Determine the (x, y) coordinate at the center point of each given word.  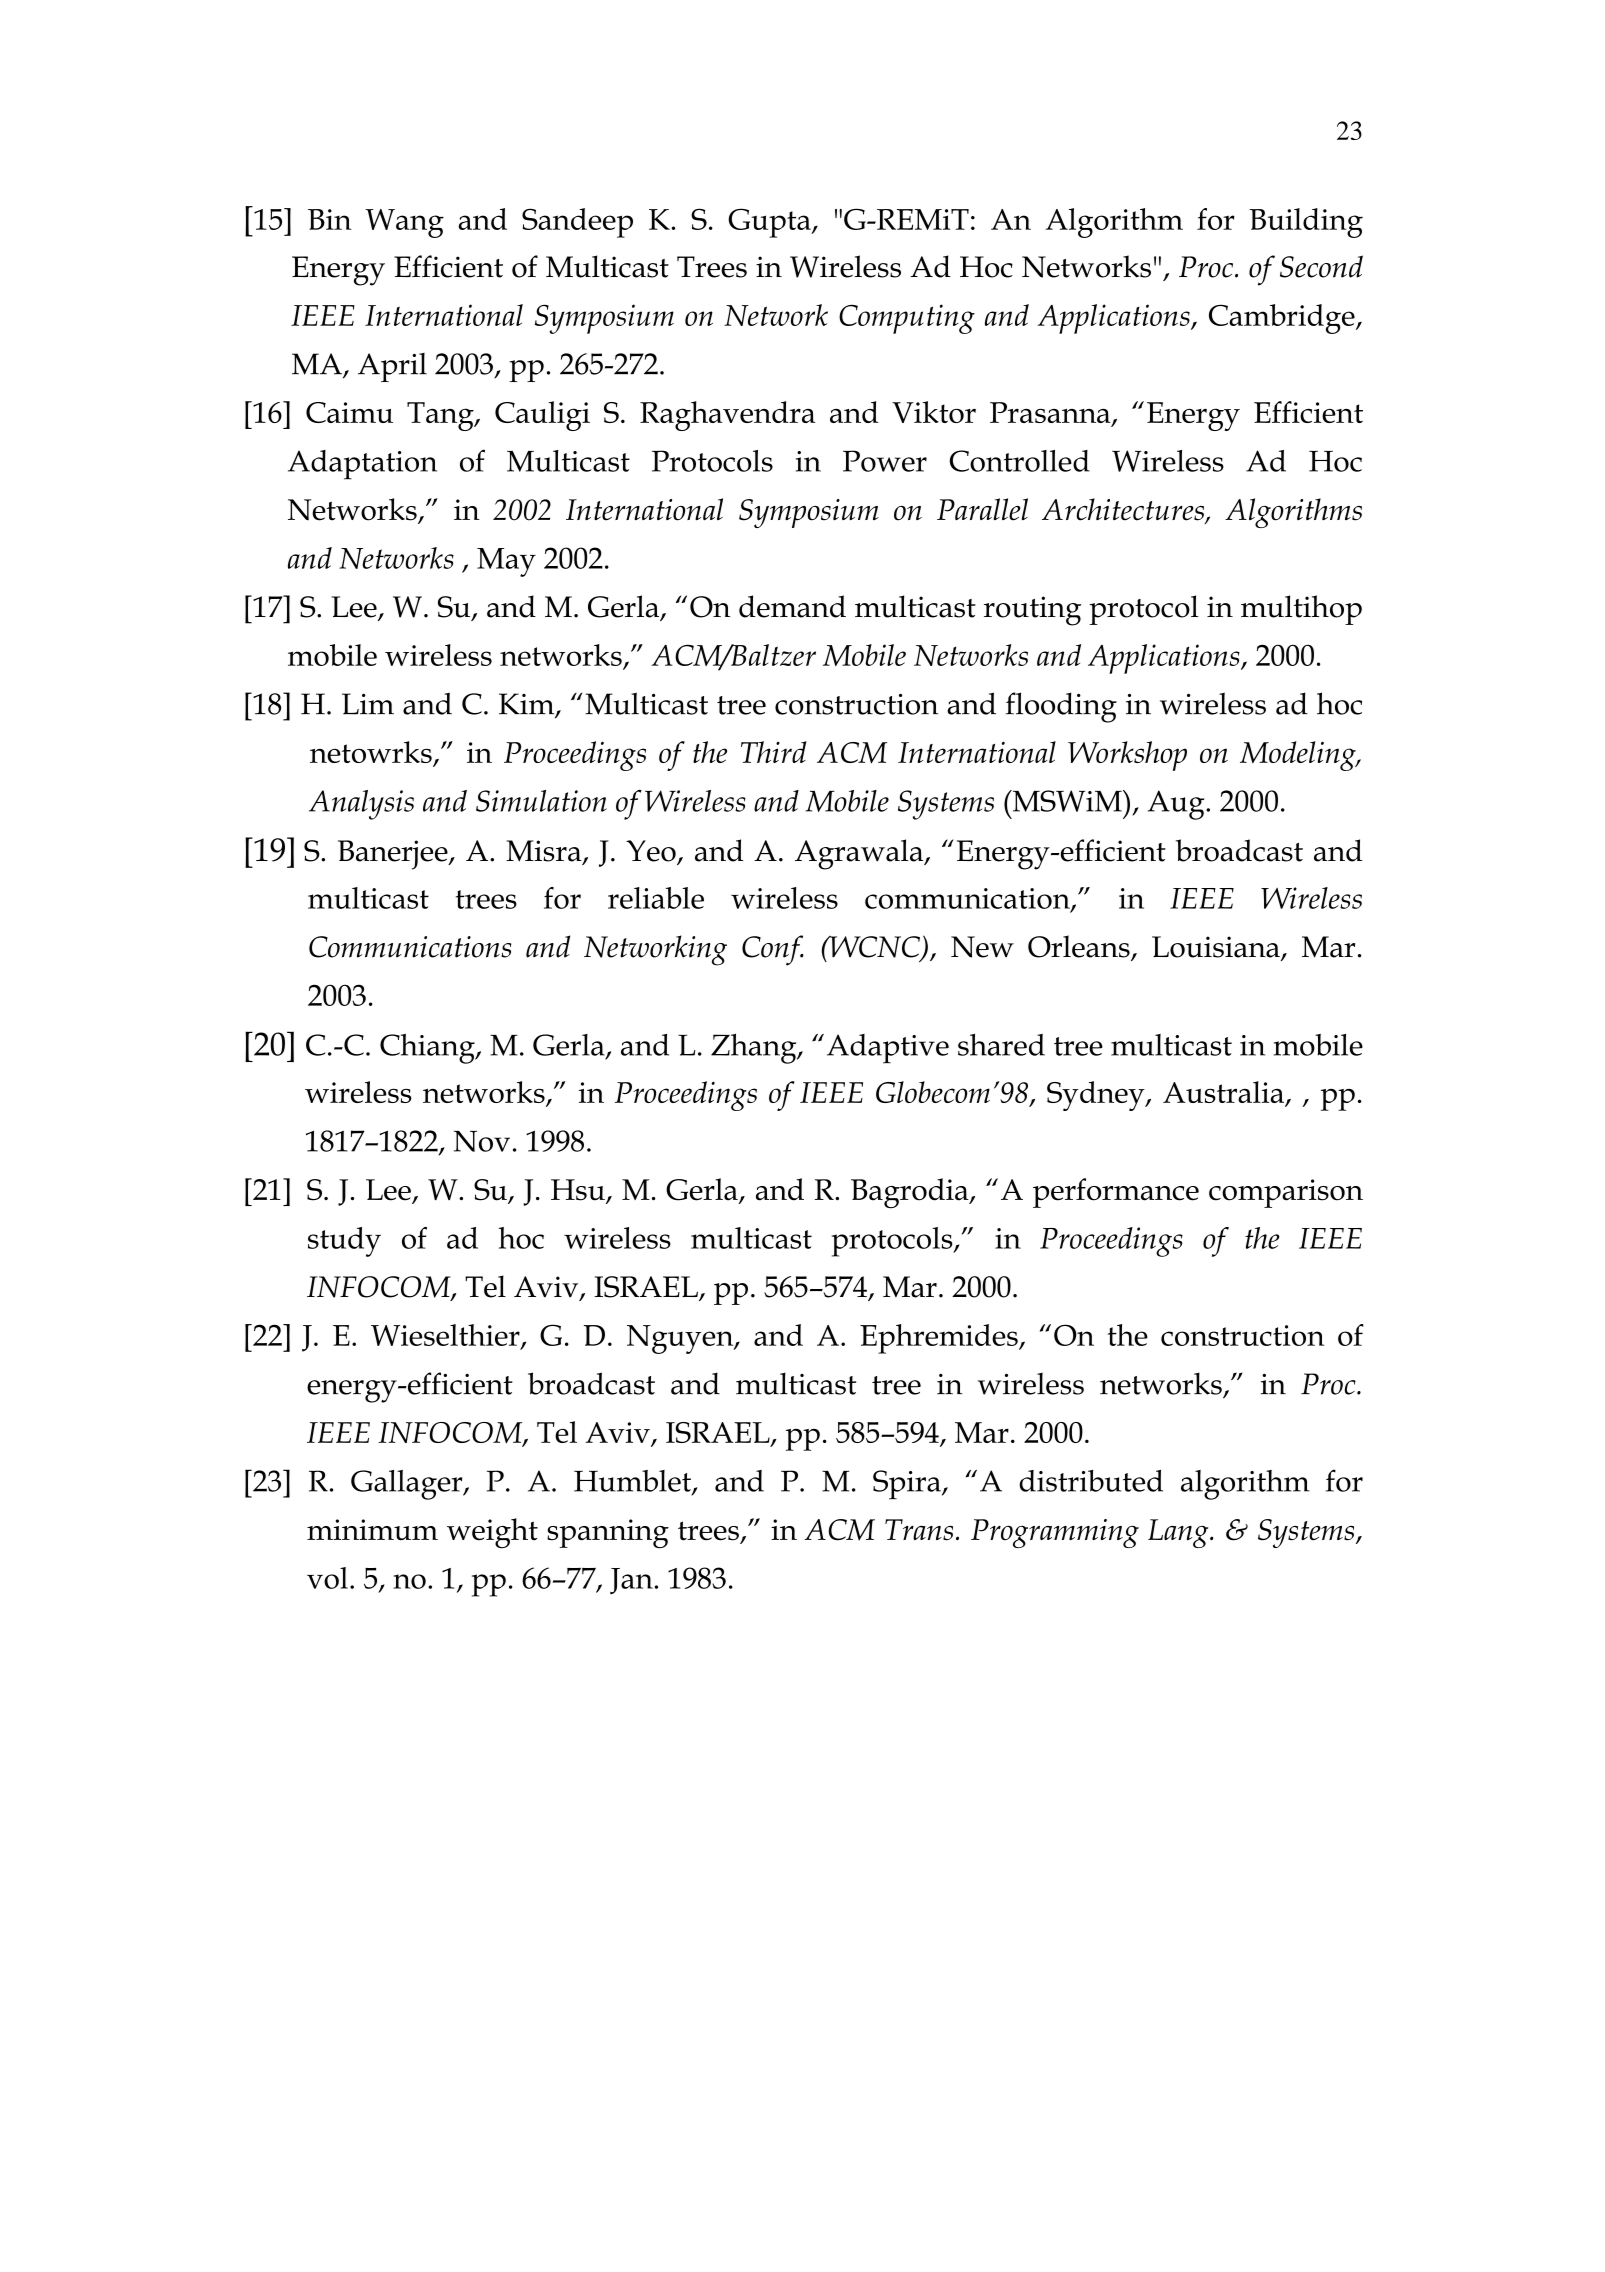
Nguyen (681, 1339)
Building (1306, 223)
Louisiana (1217, 948)
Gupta (770, 223)
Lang (1179, 1533)
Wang (404, 223)
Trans (919, 1530)
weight (492, 1533)
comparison (1286, 1193)
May (506, 562)
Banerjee (394, 855)
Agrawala (860, 854)
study (344, 1242)
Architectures (1124, 510)
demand (792, 606)
